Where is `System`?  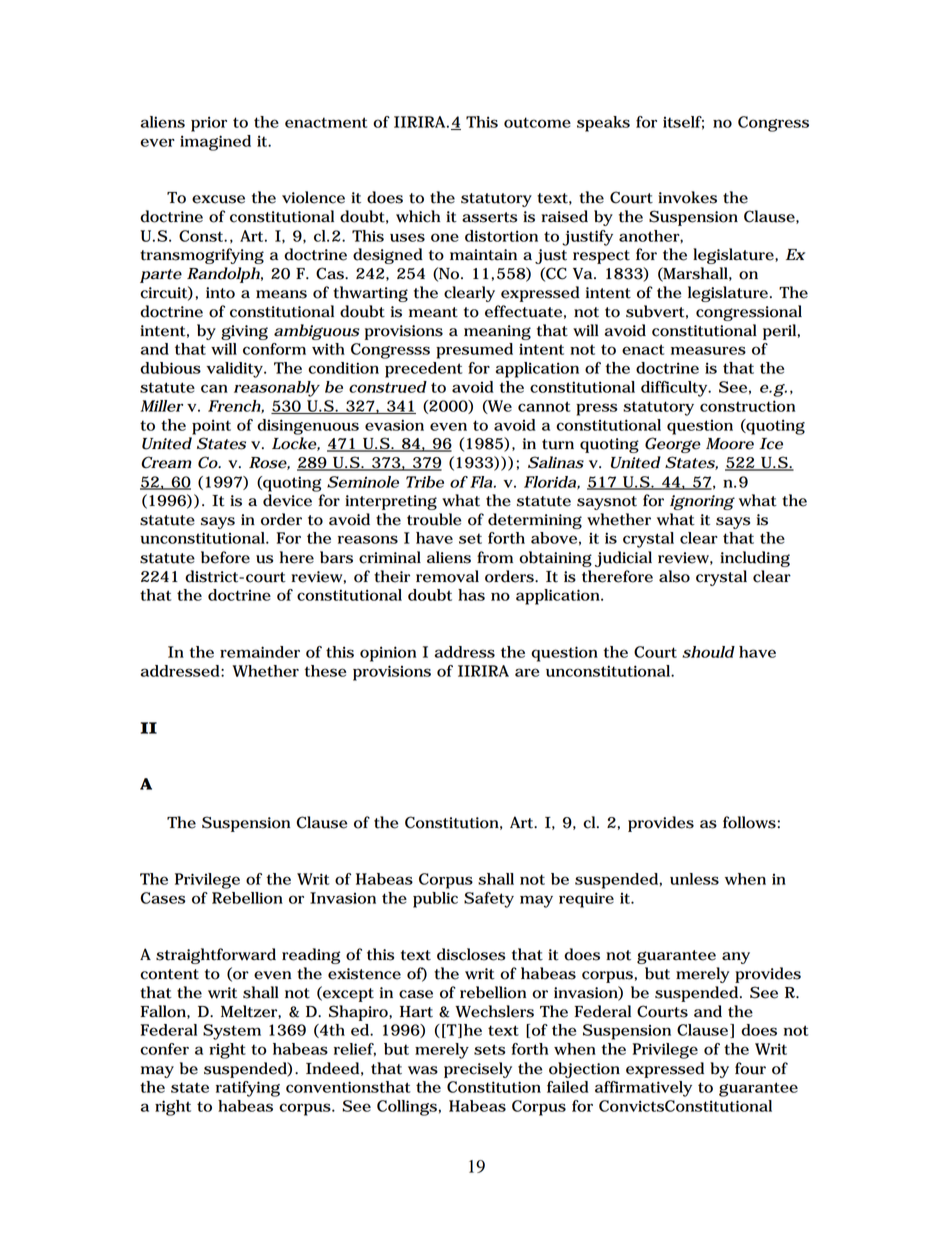 System is located at coordinates (232, 1032).
